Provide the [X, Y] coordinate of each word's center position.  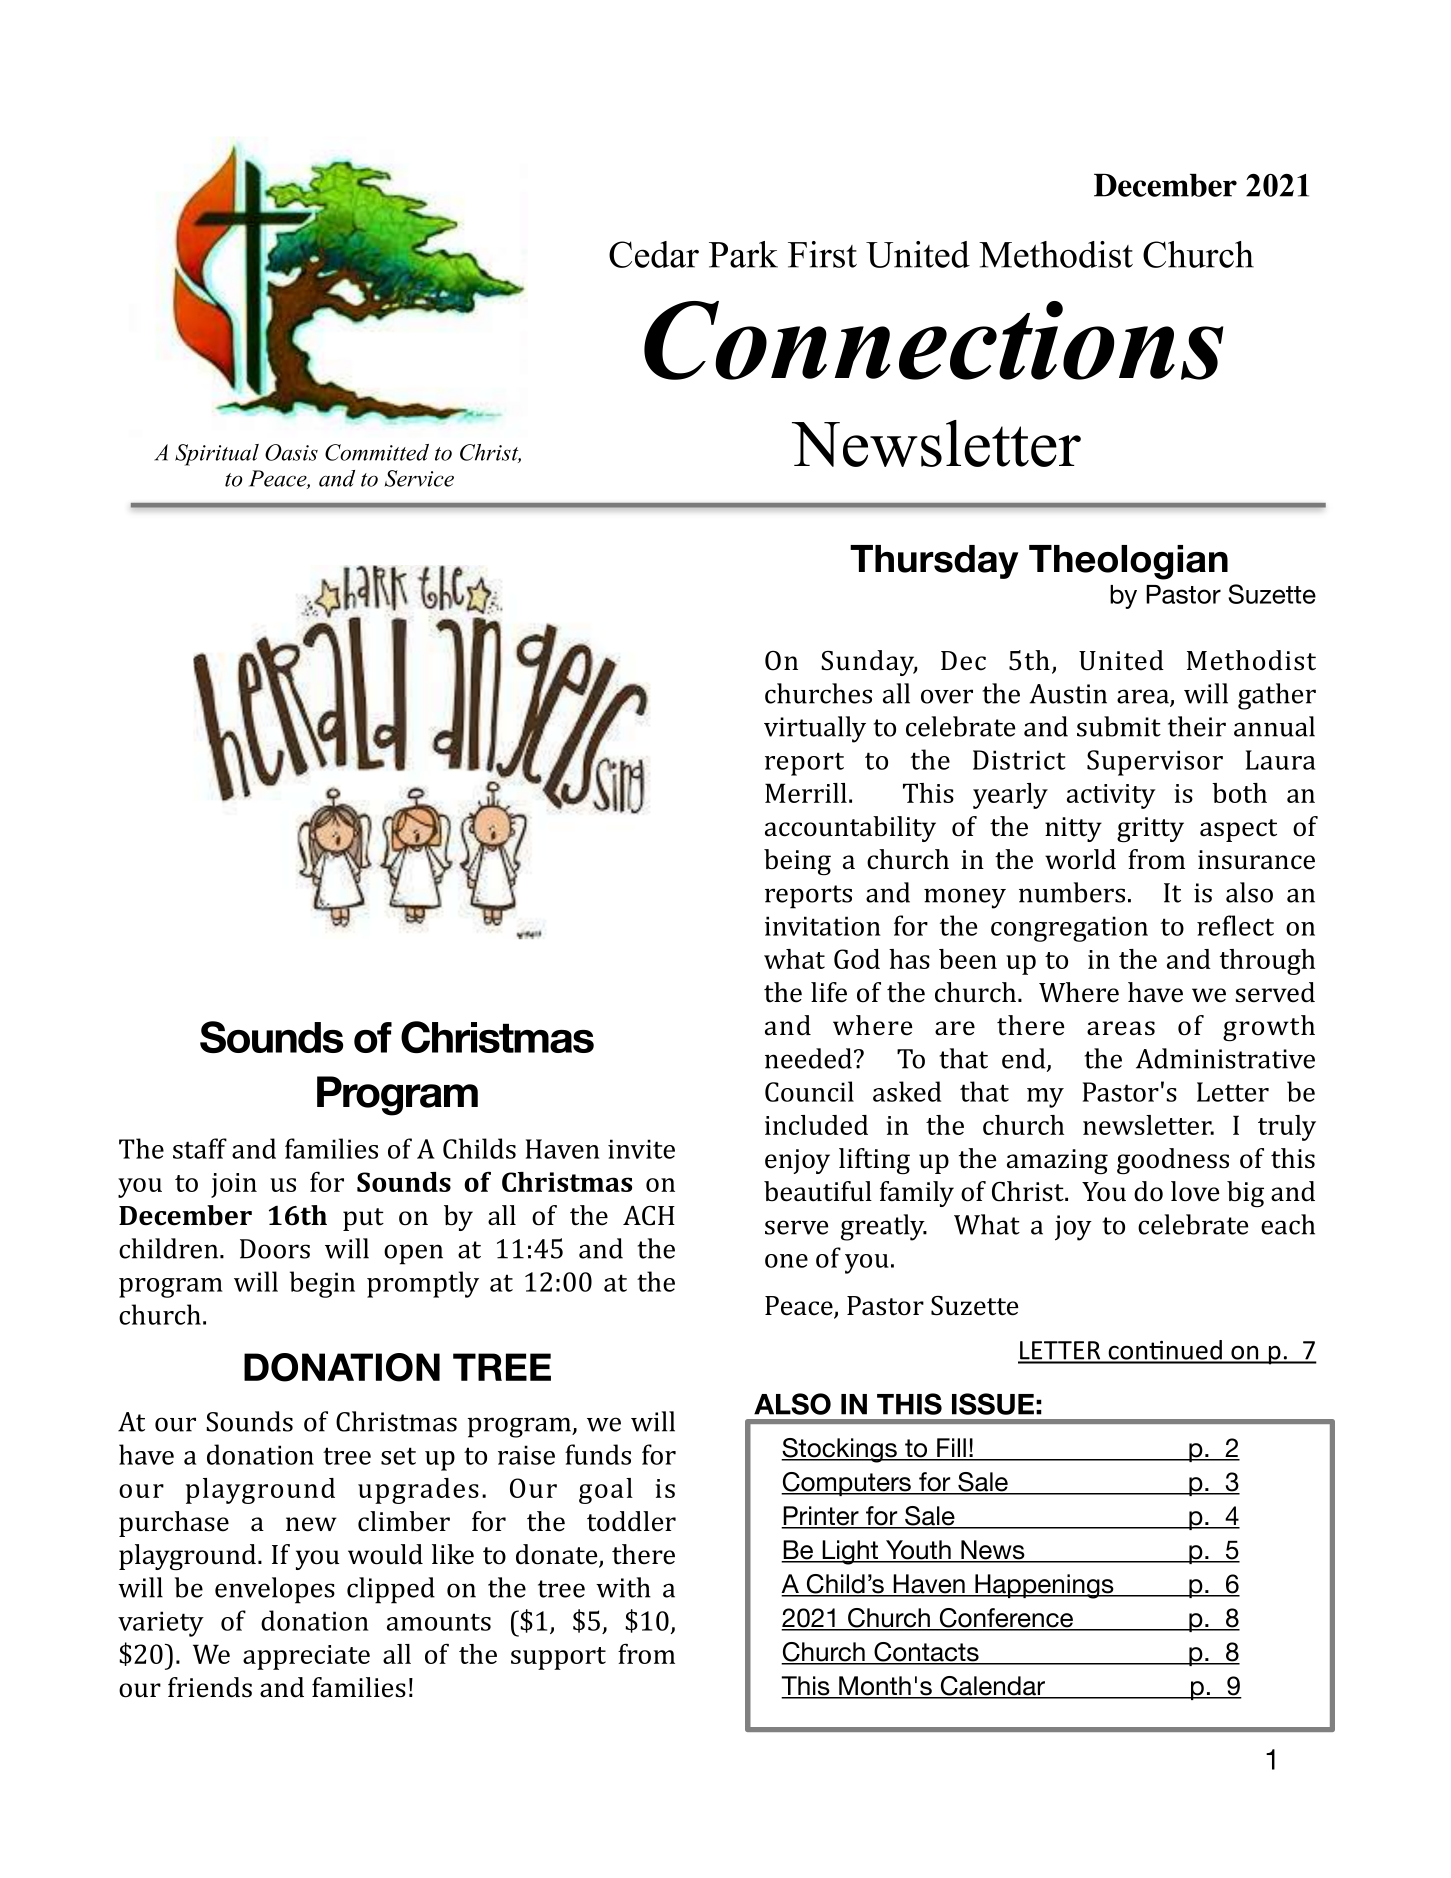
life [829, 992]
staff [200, 1148]
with [623, 1587]
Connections [934, 340]
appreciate [306, 1657]
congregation [1069, 929]
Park [743, 254]
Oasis [291, 452]
